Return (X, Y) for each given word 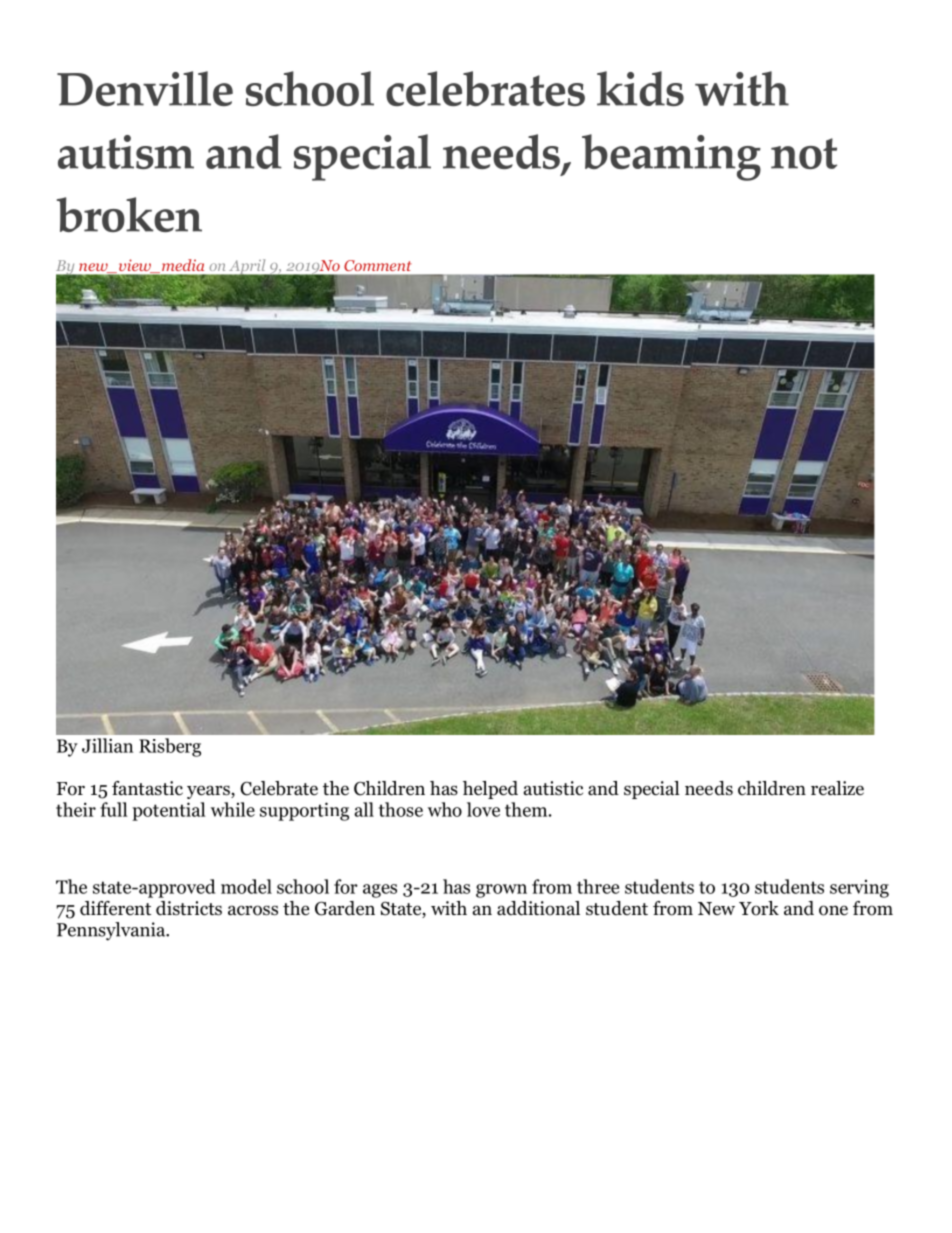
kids (640, 88)
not (804, 153)
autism (126, 152)
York (759, 908)
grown (501, 891)
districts (189, 908)
